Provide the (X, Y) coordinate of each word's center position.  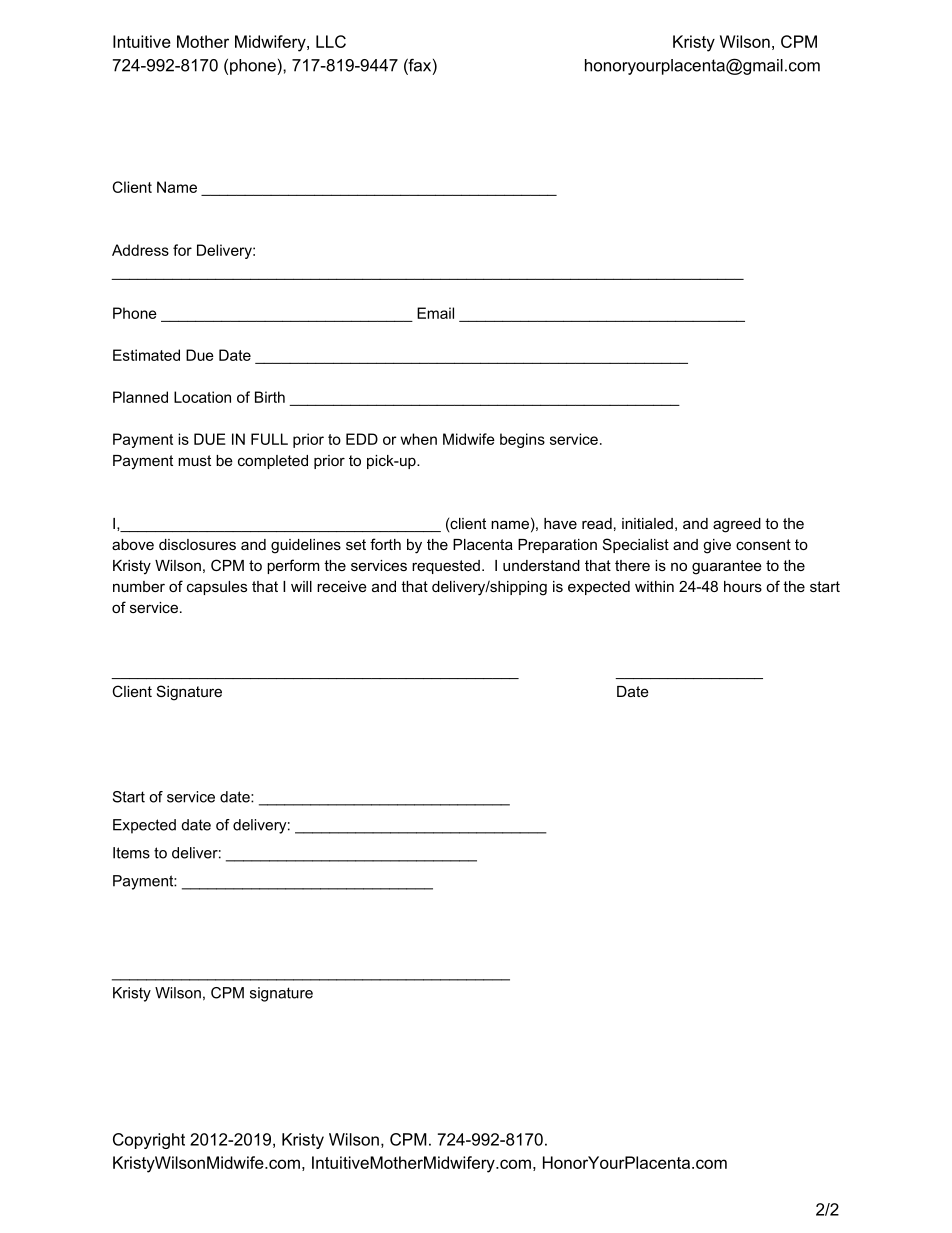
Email (435, 313)
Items (131, 853)
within (654, 586)
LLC (331, 41)
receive (342, 586)
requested (446, 567)
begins (522, 440)
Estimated (146, 355)
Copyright (149, 1141)
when (418, 439)
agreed (737, 525)
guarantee (727, 567)
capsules (217, 588)
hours (743, 586)
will (301, 586)
